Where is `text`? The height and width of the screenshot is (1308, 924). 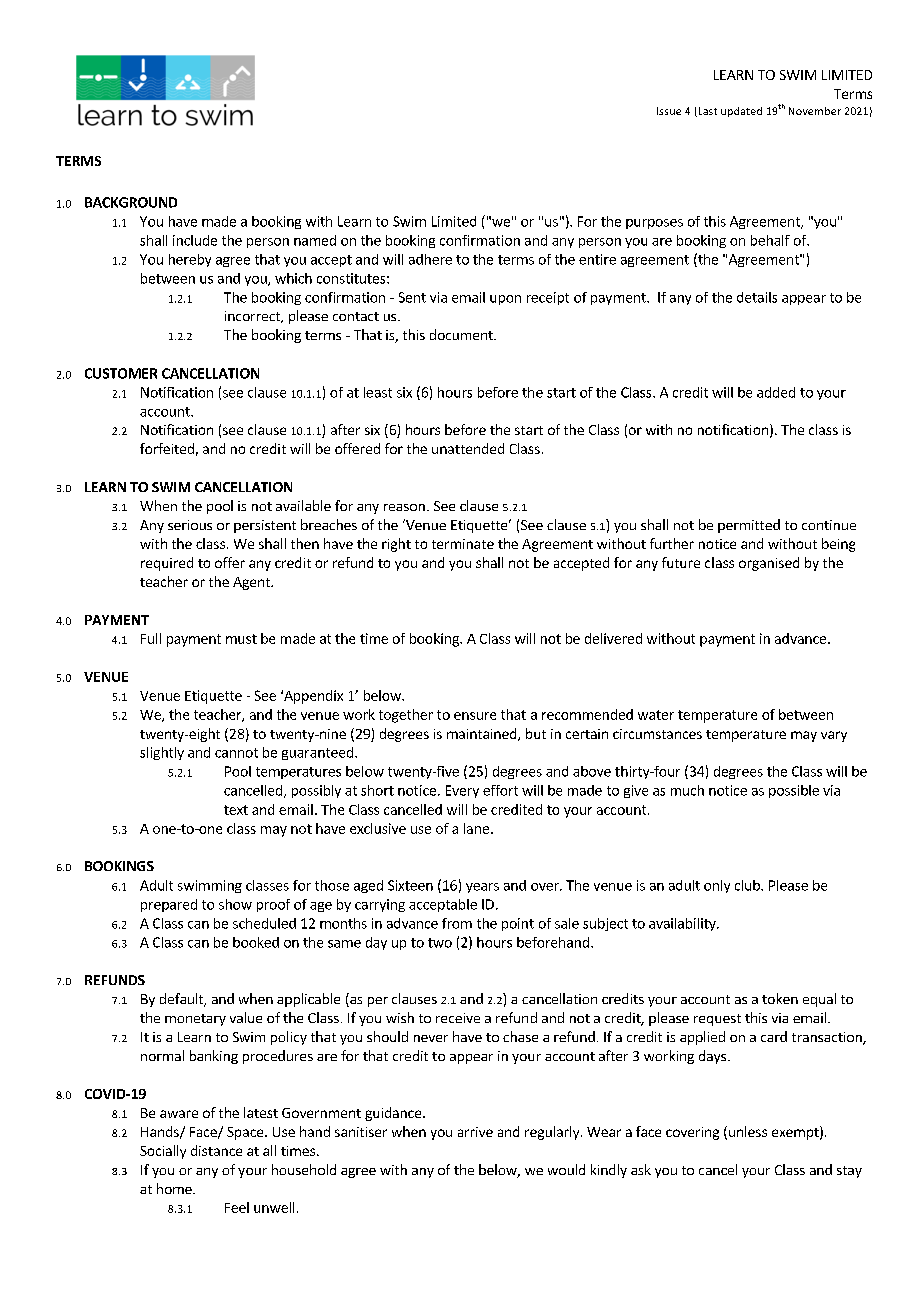
text is located at coordinates (236, 810).
